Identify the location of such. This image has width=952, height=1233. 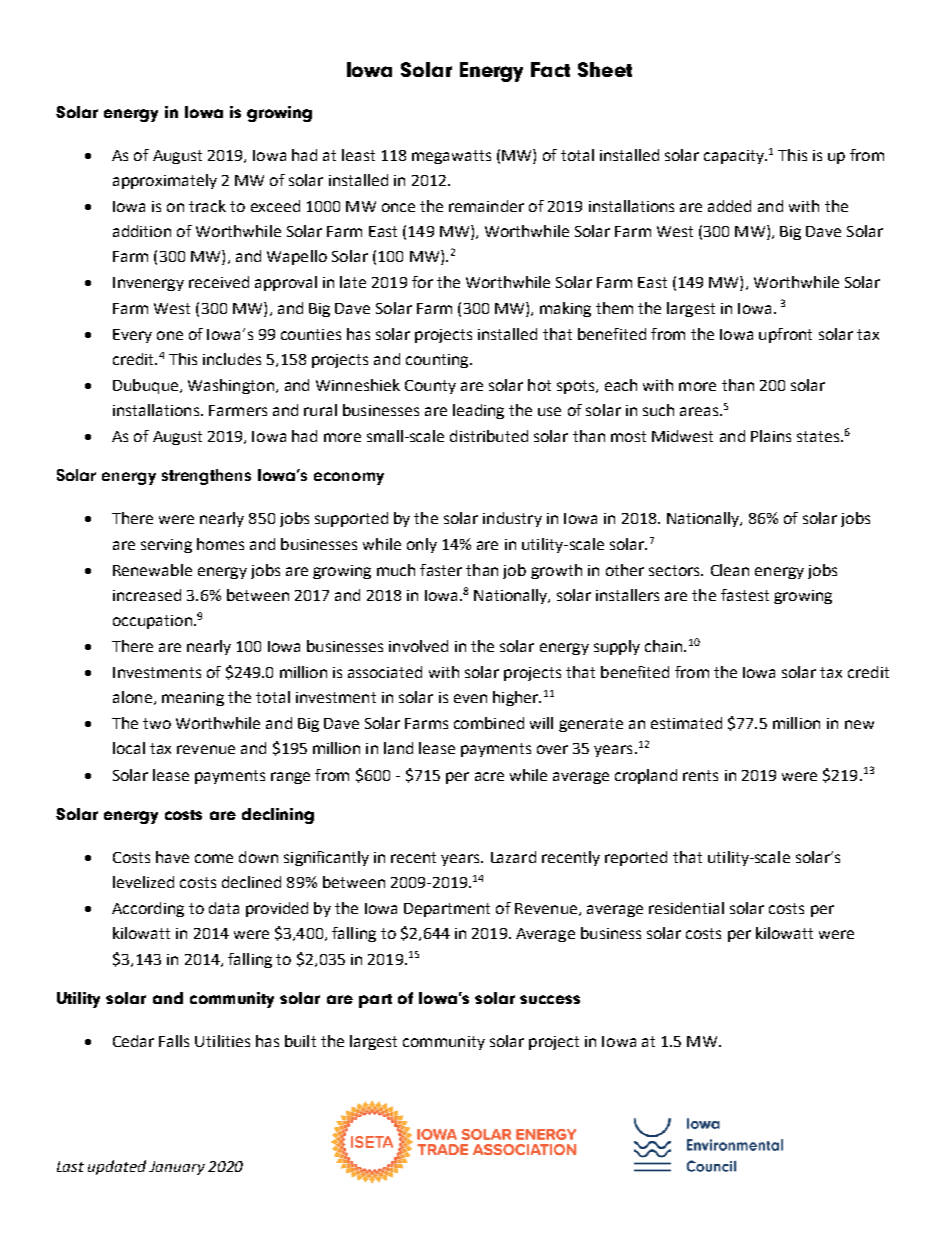
(658, 410).
